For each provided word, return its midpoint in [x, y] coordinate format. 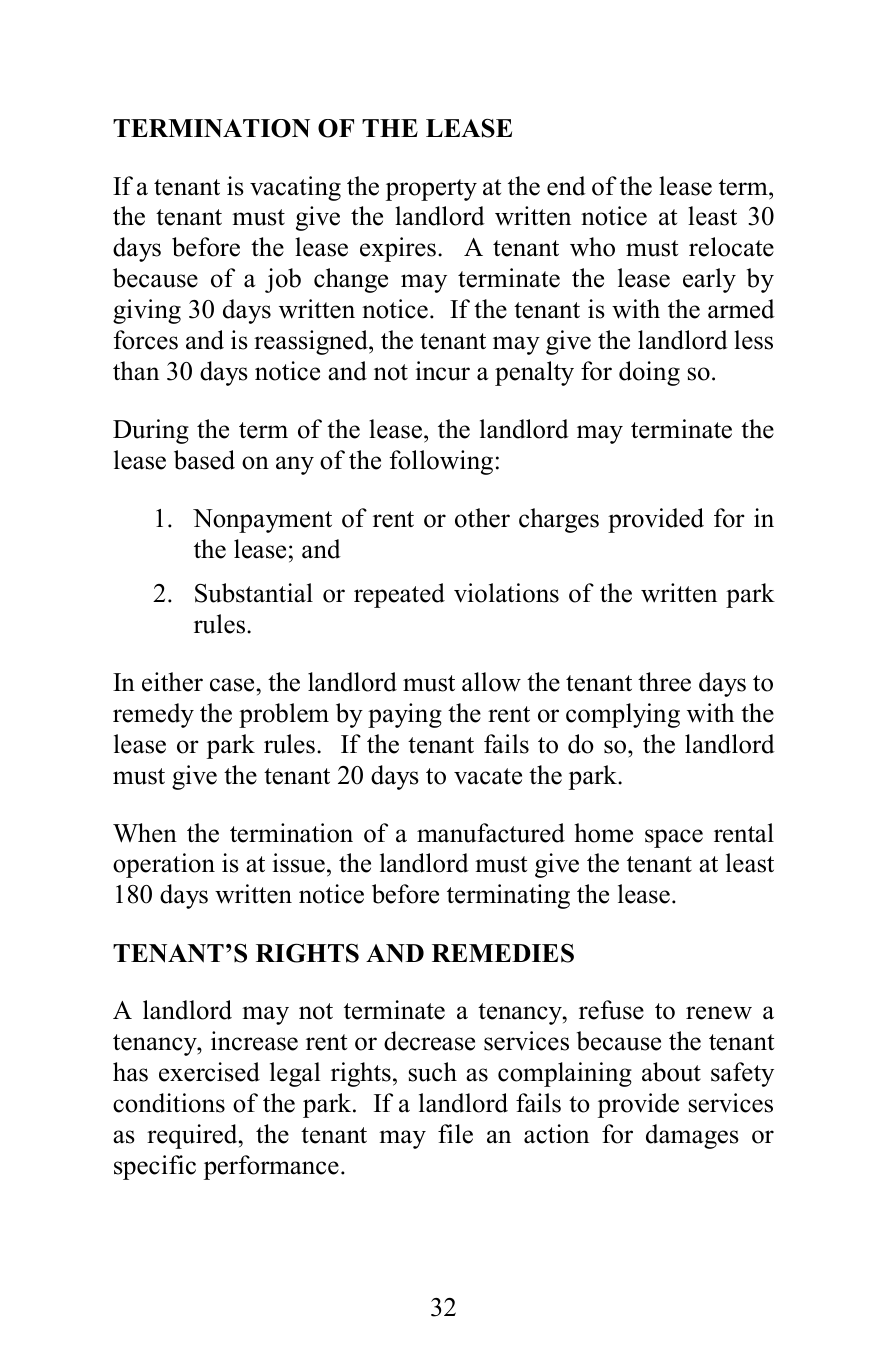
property [431, 190]
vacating [295, 188]
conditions [169, 1103]
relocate [731, 247]
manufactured [491, 833]
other [482, 518]
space [674, 838]
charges [559, 520]
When [145, 833]
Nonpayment [262, 521]
